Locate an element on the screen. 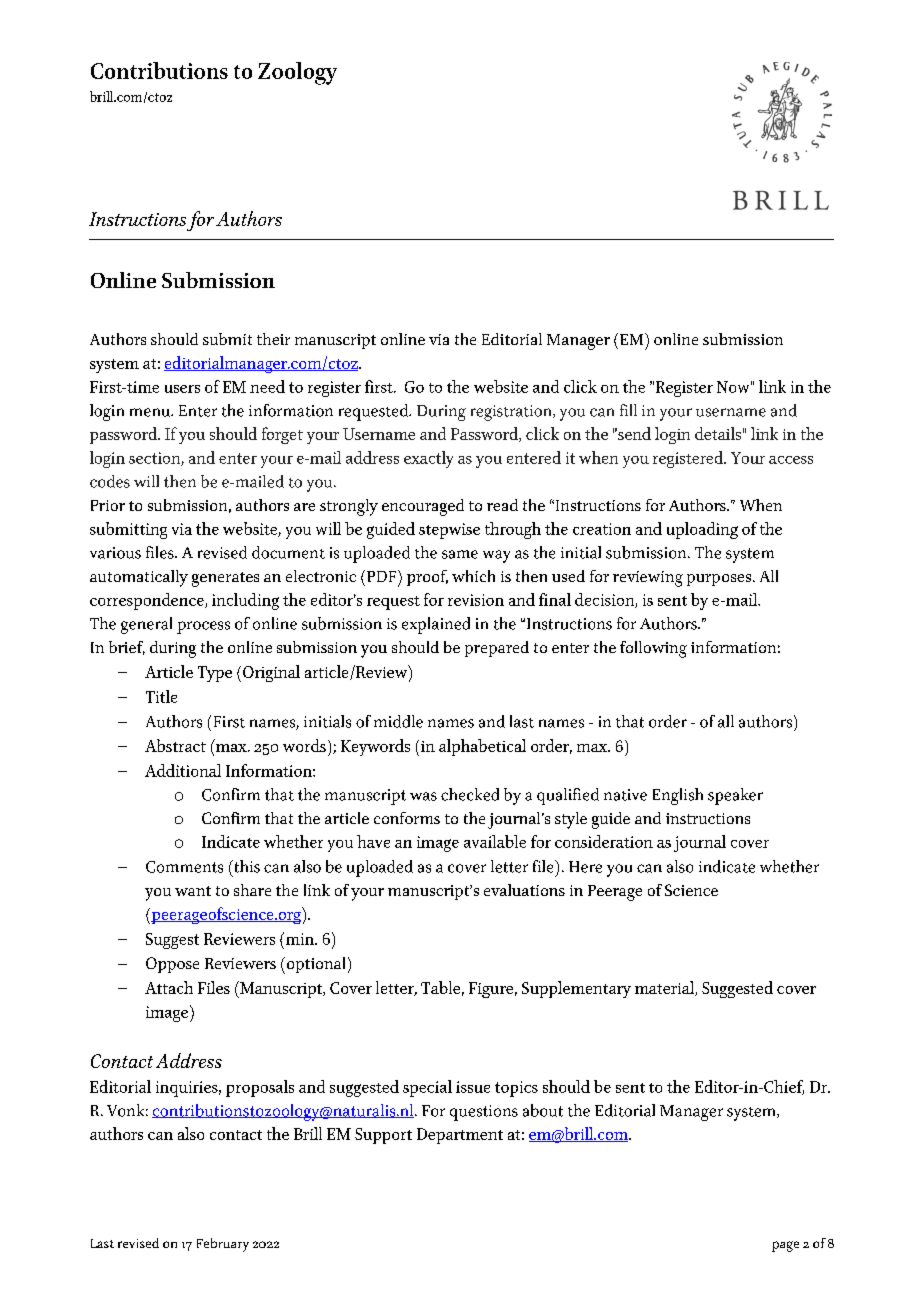  users is located at coordinates (182, 389).
